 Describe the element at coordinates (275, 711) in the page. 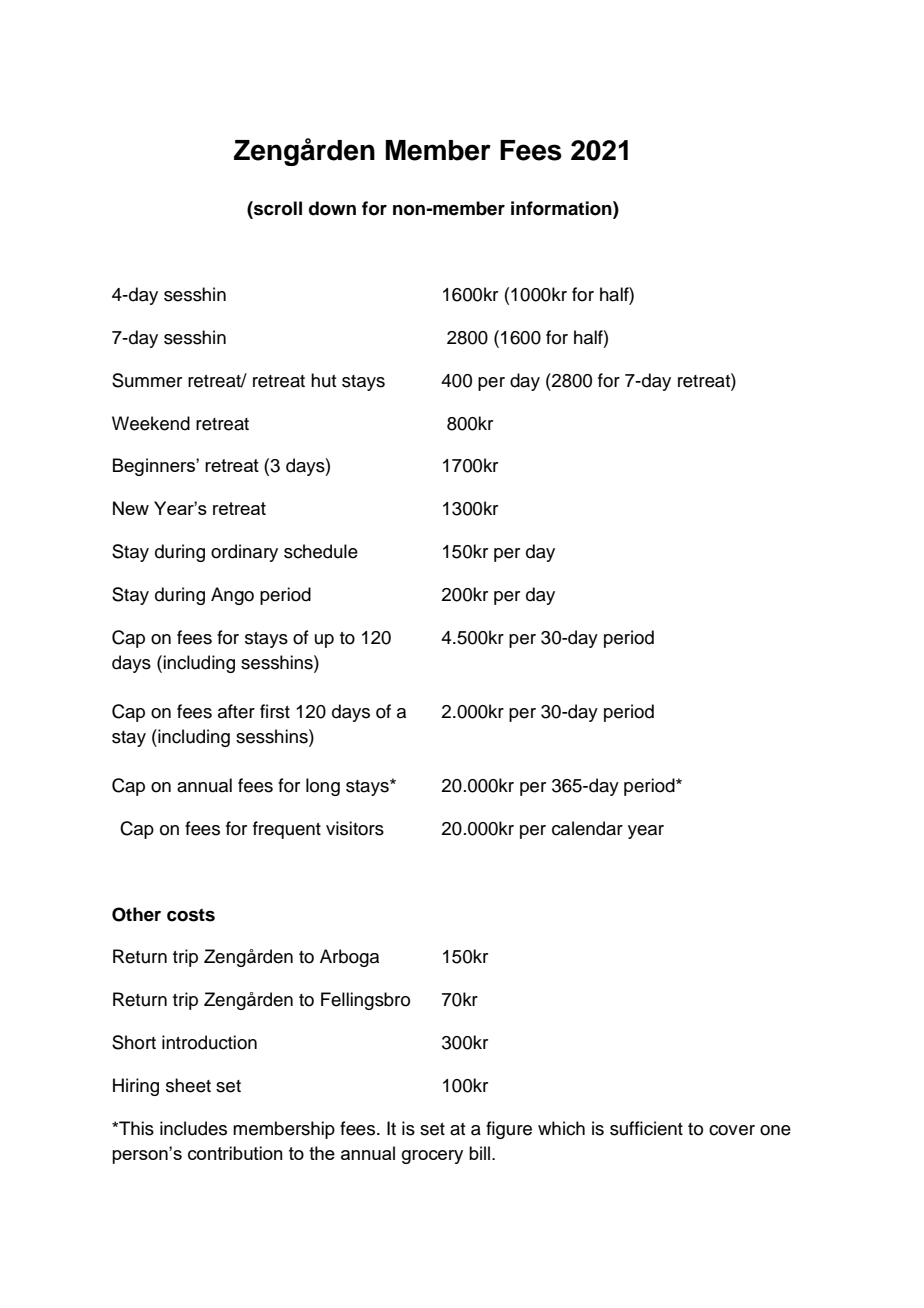

I see `first` at that location.
